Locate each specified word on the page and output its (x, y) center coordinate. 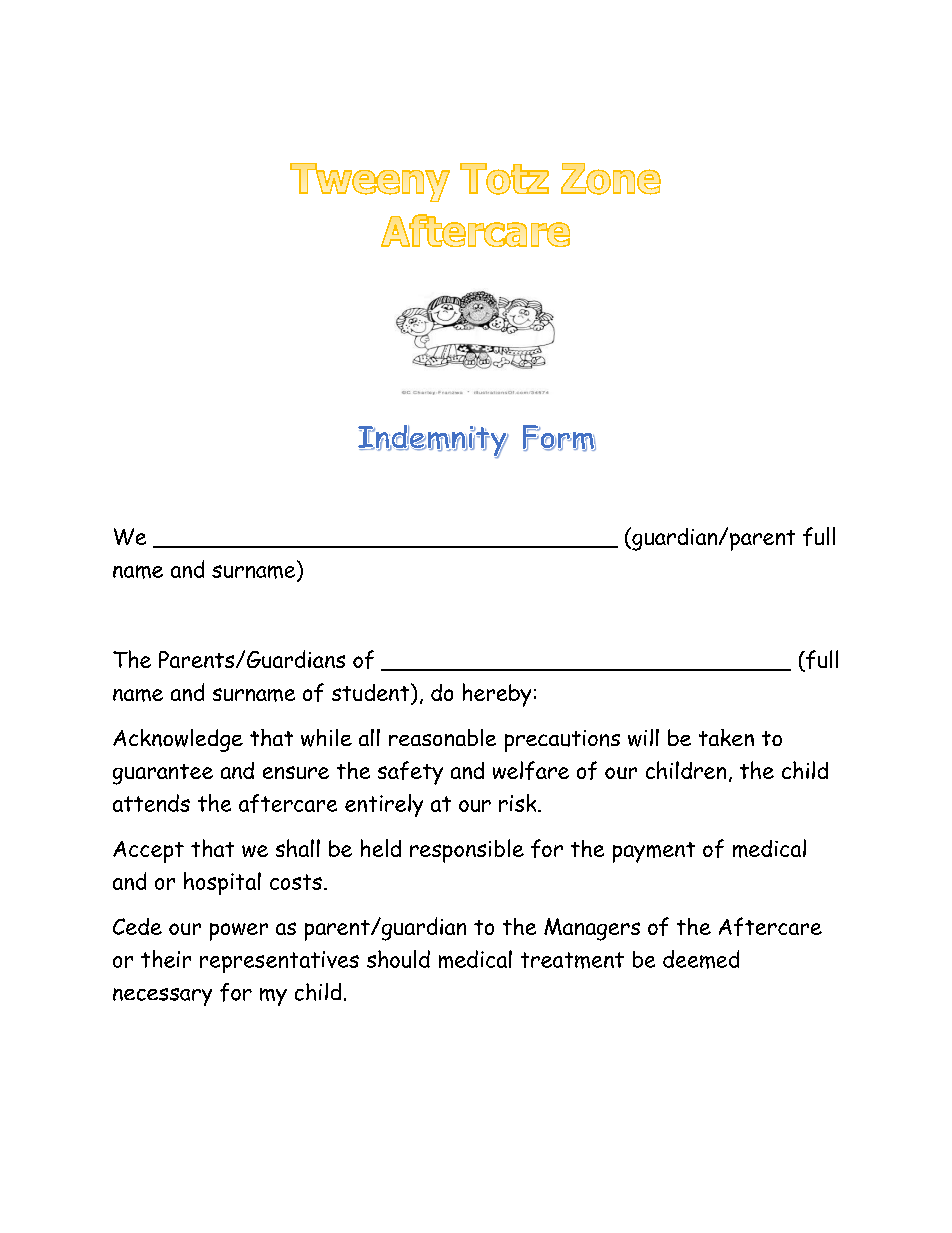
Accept (148, 852)
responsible (467, 851)
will (643, 738)
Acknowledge (178, 740)
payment (654, 852)
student (372, 693)
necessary (162, 997)
